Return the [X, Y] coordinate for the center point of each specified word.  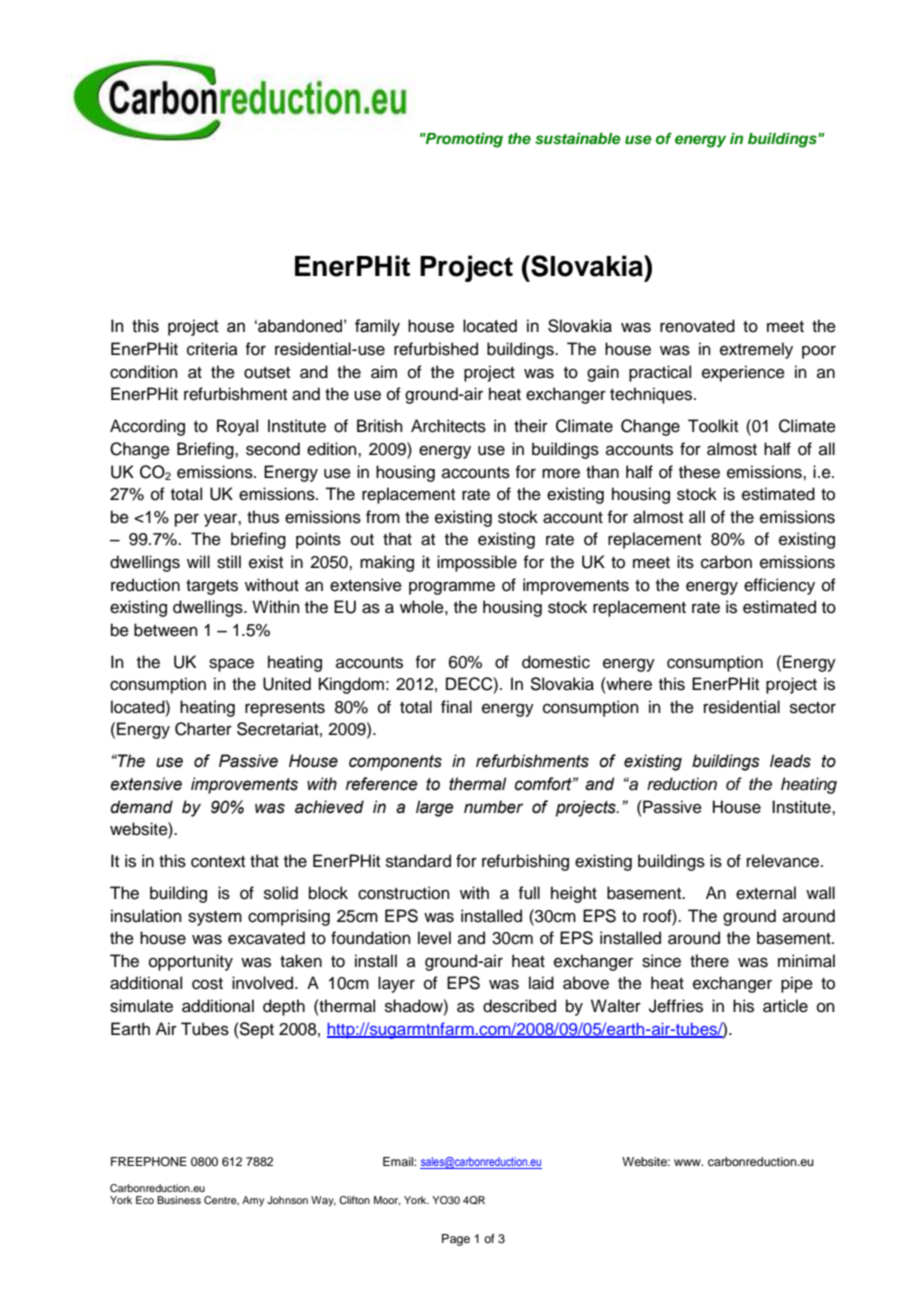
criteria [212, 349]
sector [813, 708]
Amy [253, 1201]
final [456, 706]
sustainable [578, 138]
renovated [697, 326]
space [231, 665]
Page [456, 1240]
